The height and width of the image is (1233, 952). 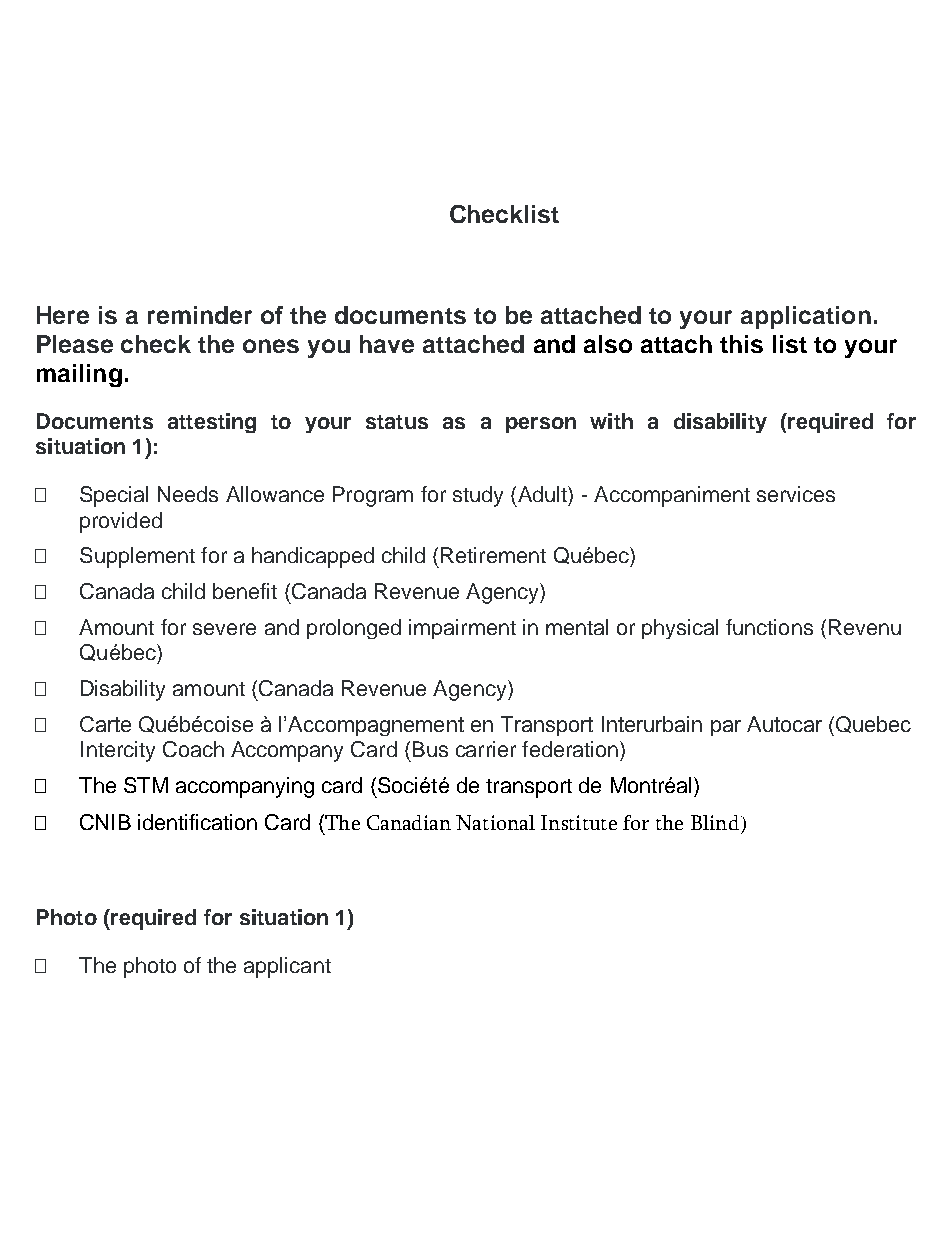 I want to click on services, so click(x=796, y=494).
